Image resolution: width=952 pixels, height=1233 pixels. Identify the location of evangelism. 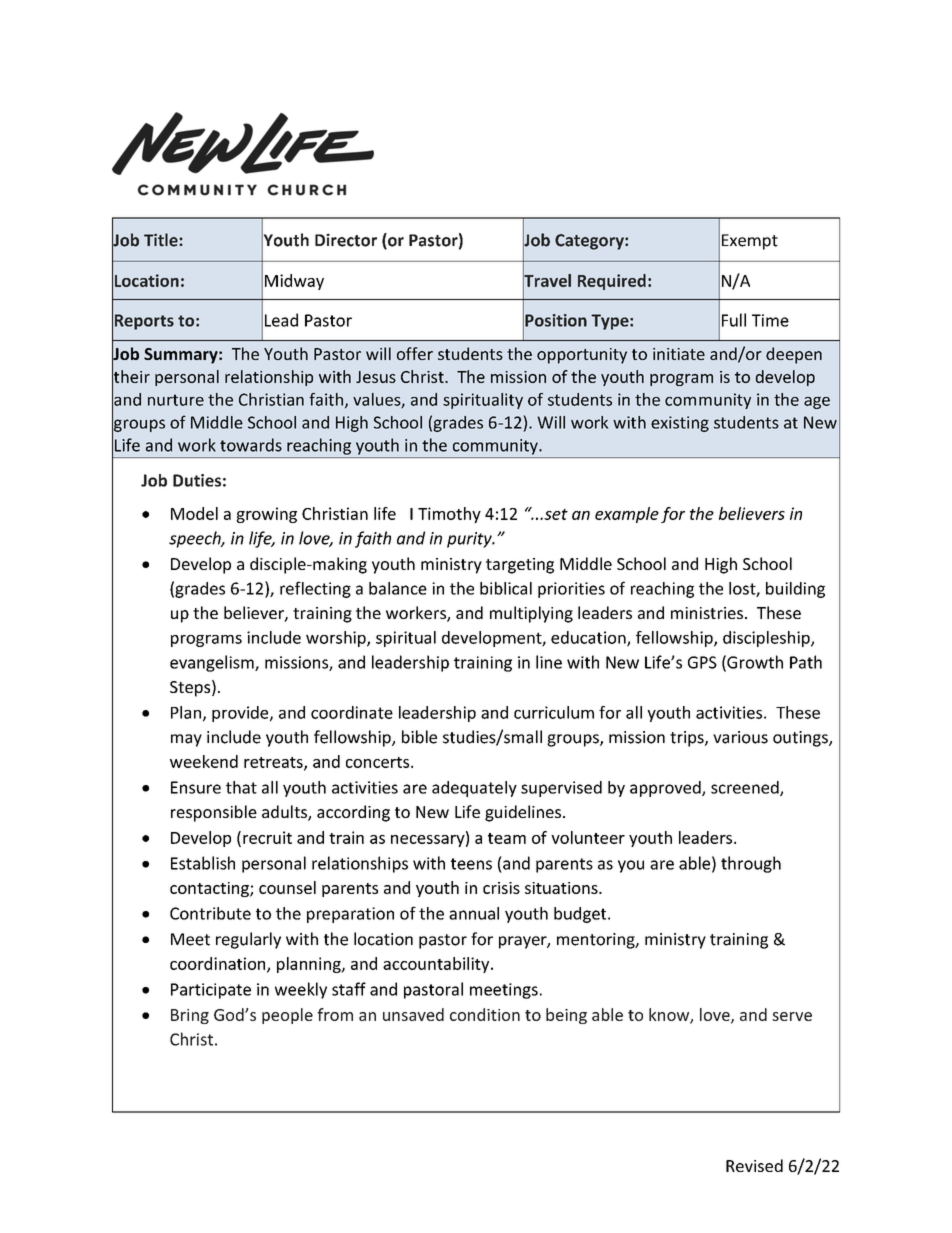
(213, 663).
